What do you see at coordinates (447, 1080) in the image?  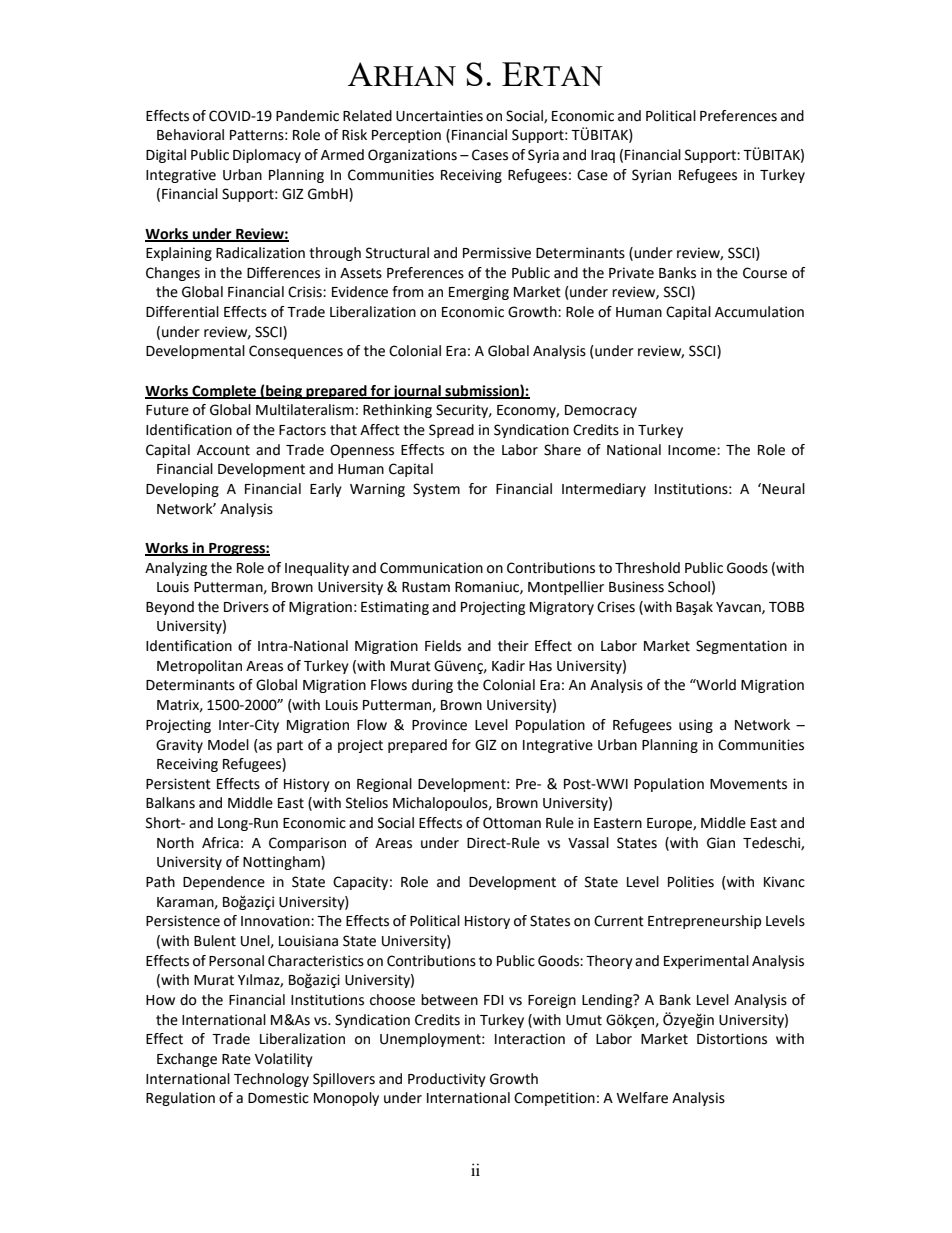 I see `Productivity` at bounding box center [447, 1080].
